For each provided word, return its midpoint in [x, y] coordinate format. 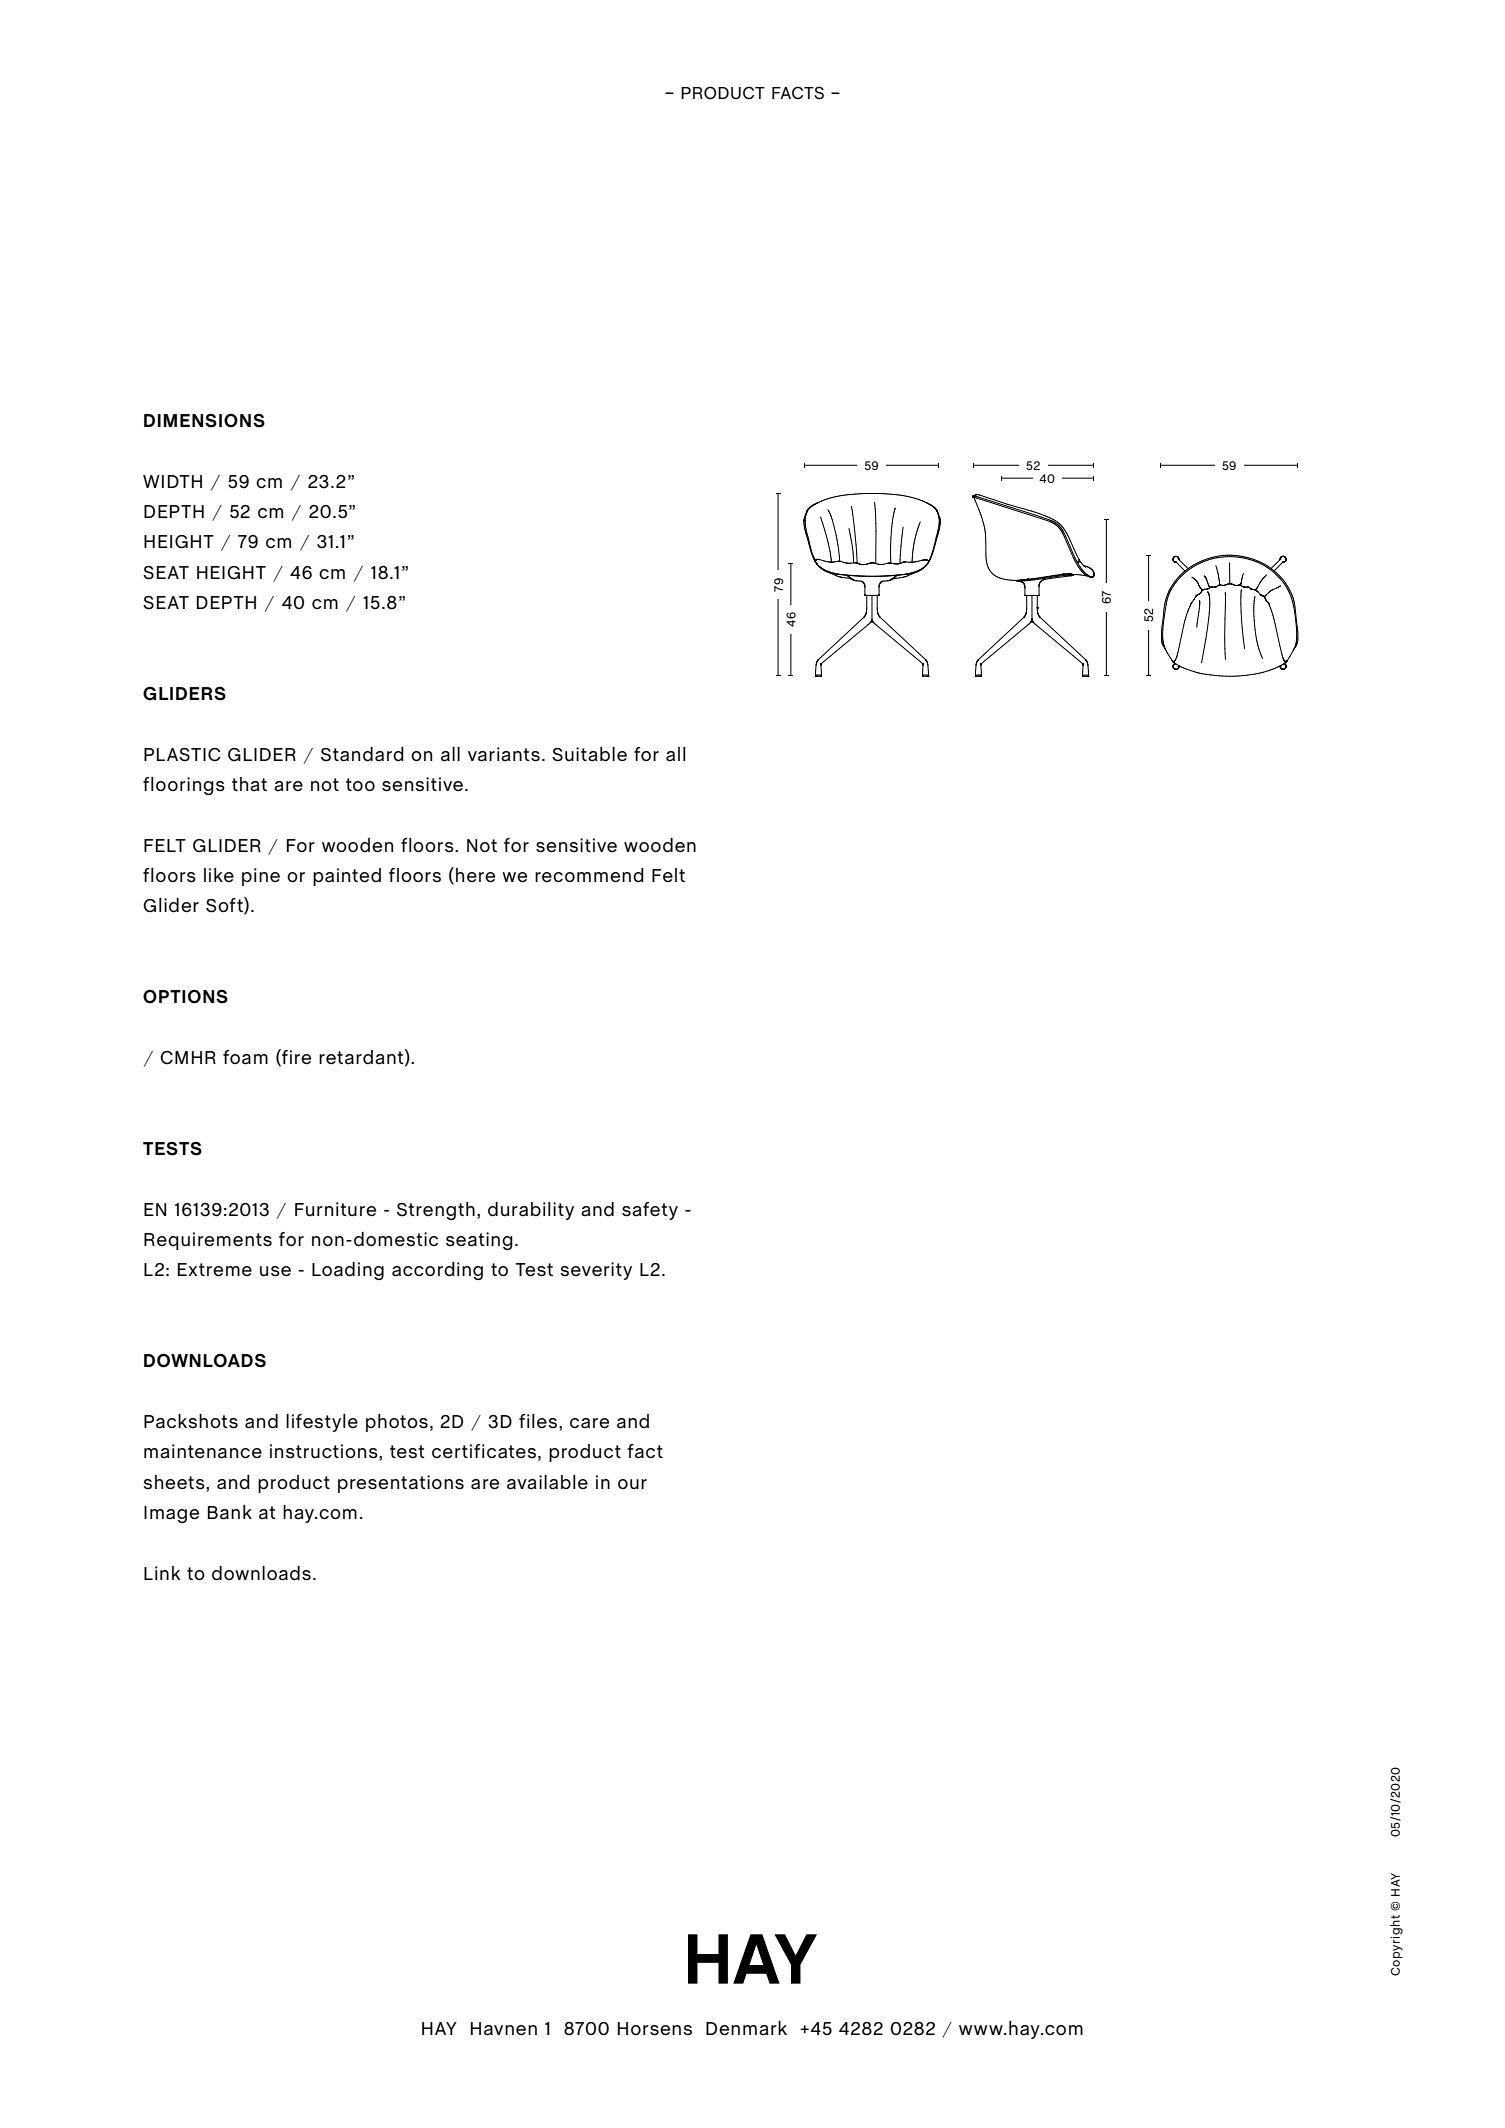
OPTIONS [185, 996]
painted [347, 877]
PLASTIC [182, 755]
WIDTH [172, 481]
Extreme [215, 1270]
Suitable [589, 754]
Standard [362, 754]
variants [504, 754]
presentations [401, 1484]
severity [596, 1271]
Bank [230, 1512]
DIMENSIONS [204, 420]
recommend [589, 875]
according [437, 1271]
